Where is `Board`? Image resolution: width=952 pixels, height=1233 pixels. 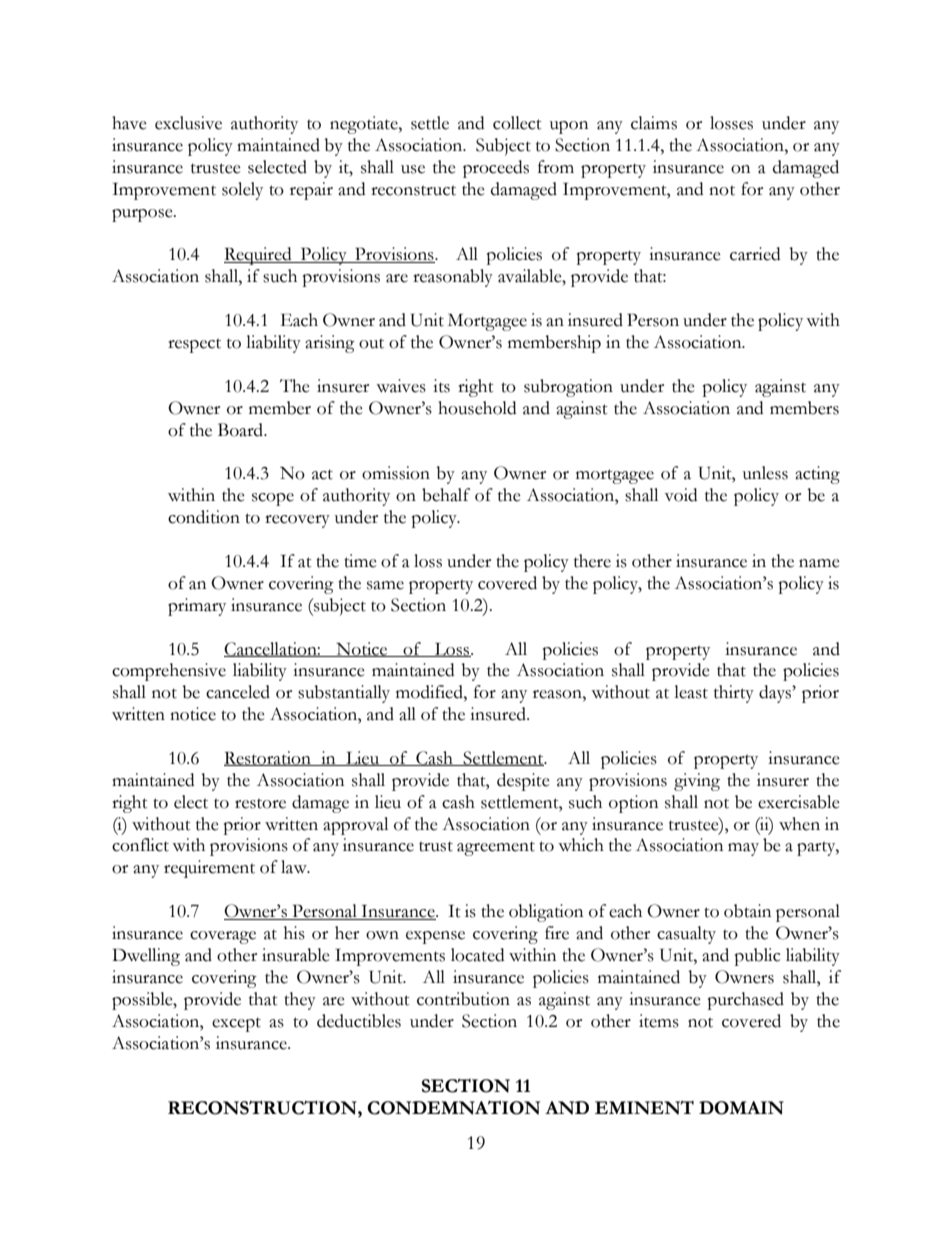
Board is located at coordinates (242, 430).
